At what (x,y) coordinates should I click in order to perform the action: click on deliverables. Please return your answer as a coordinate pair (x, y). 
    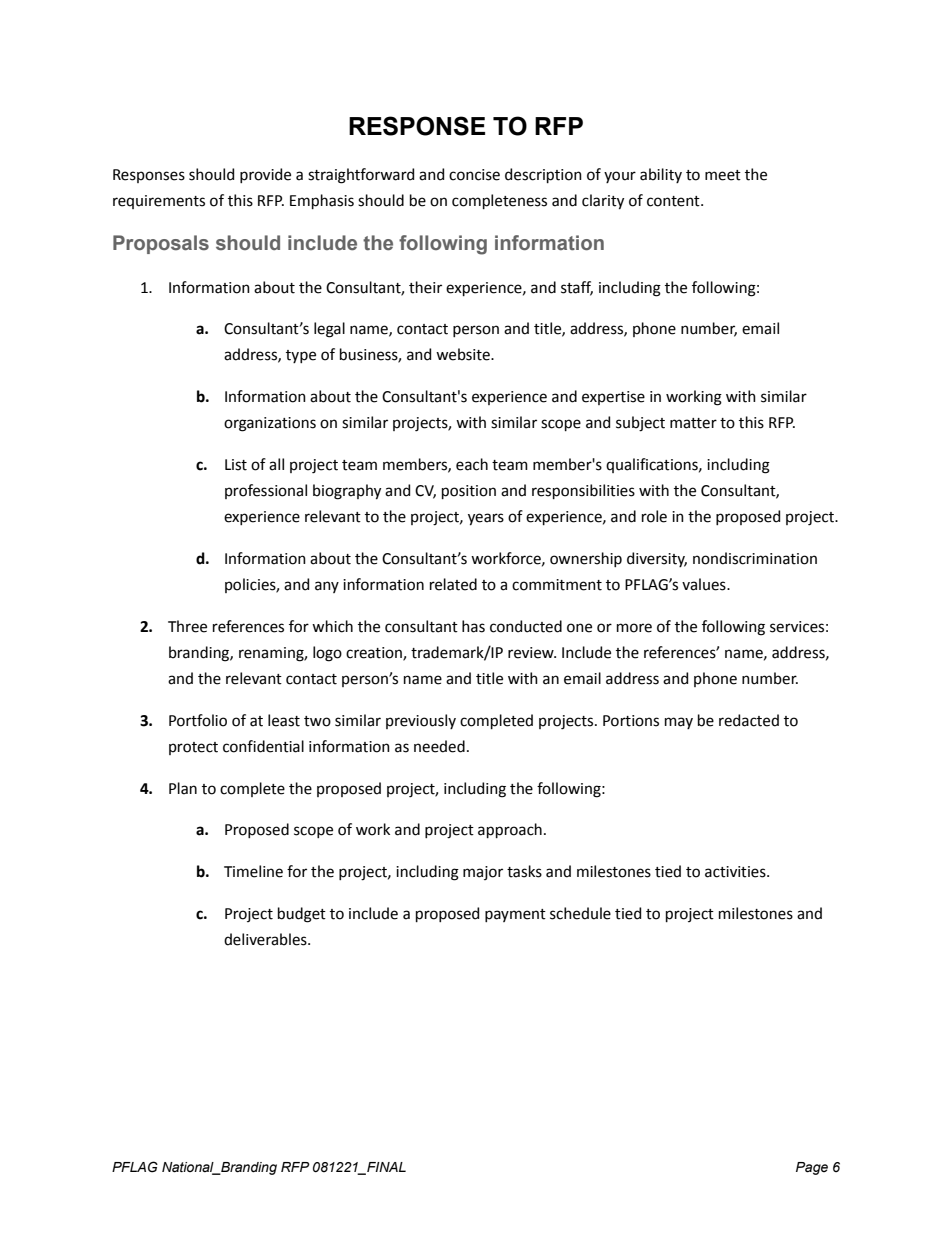
    Looking at the image, I should click on (266, 939).
